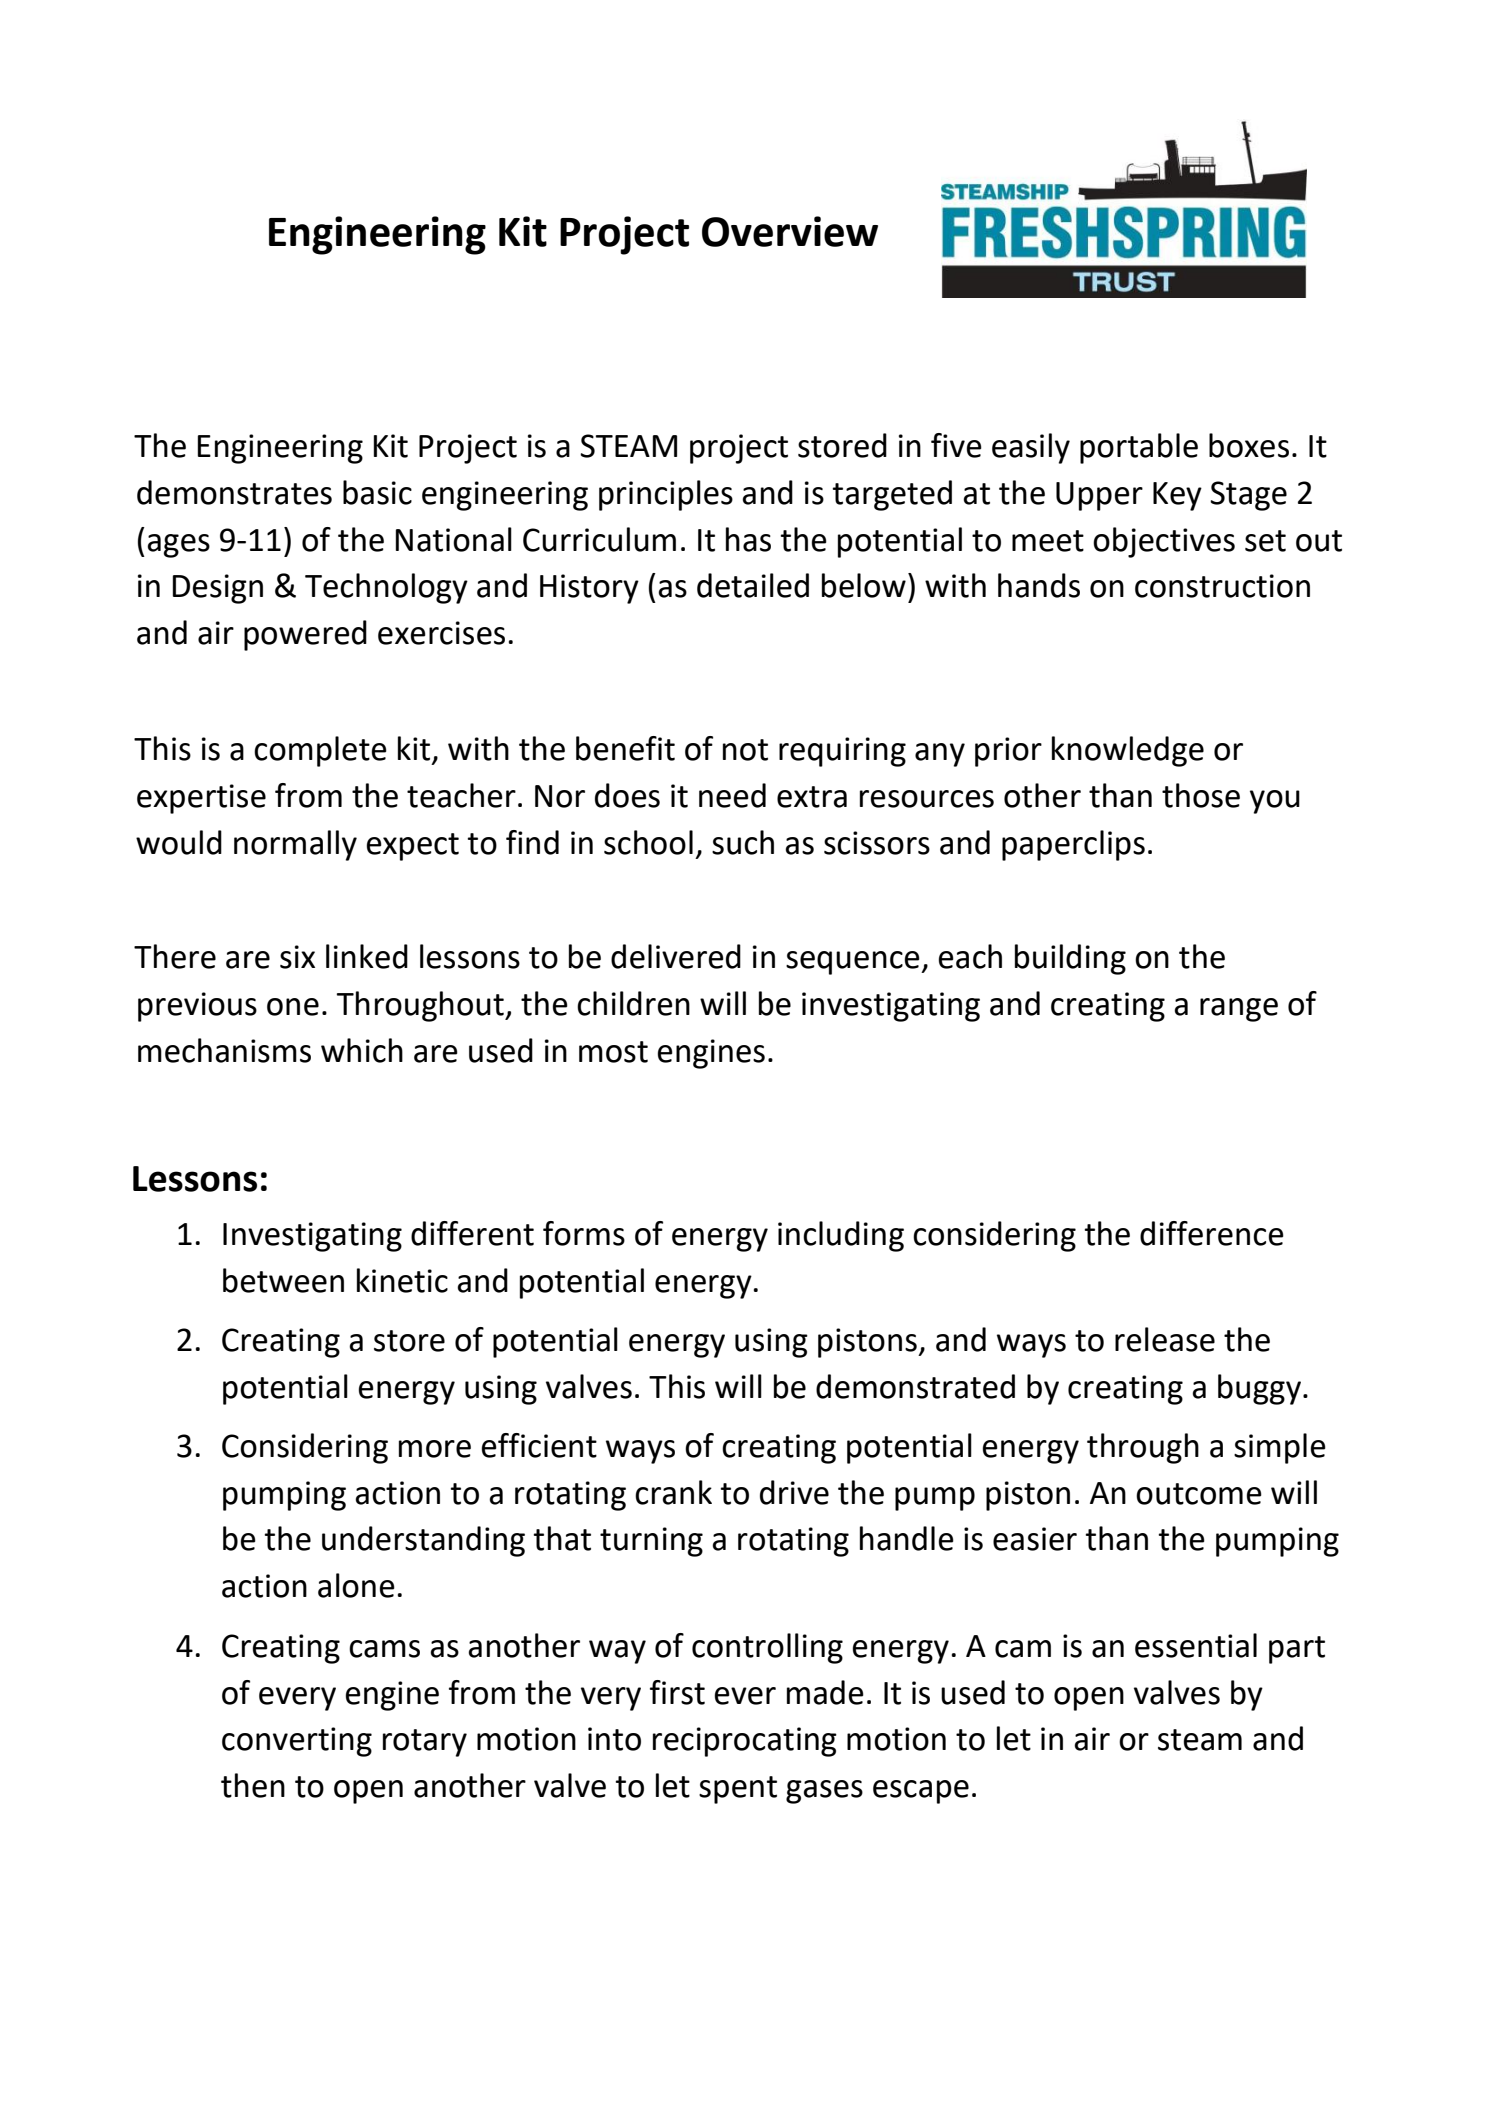  I want to click on detailed, so click(753, 585).
